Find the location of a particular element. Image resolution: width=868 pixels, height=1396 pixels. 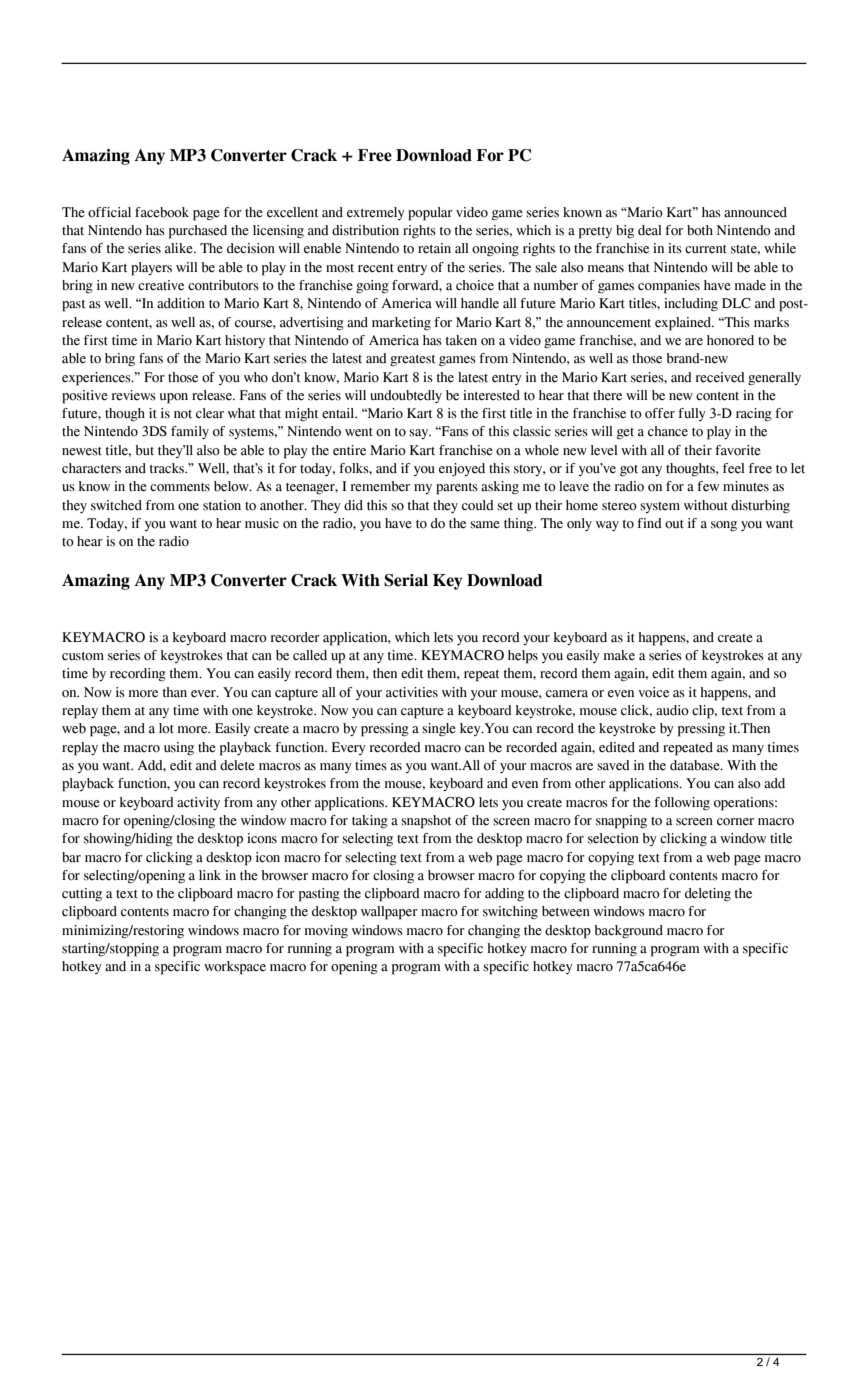

workspace is located at coordinates (235, 968).
